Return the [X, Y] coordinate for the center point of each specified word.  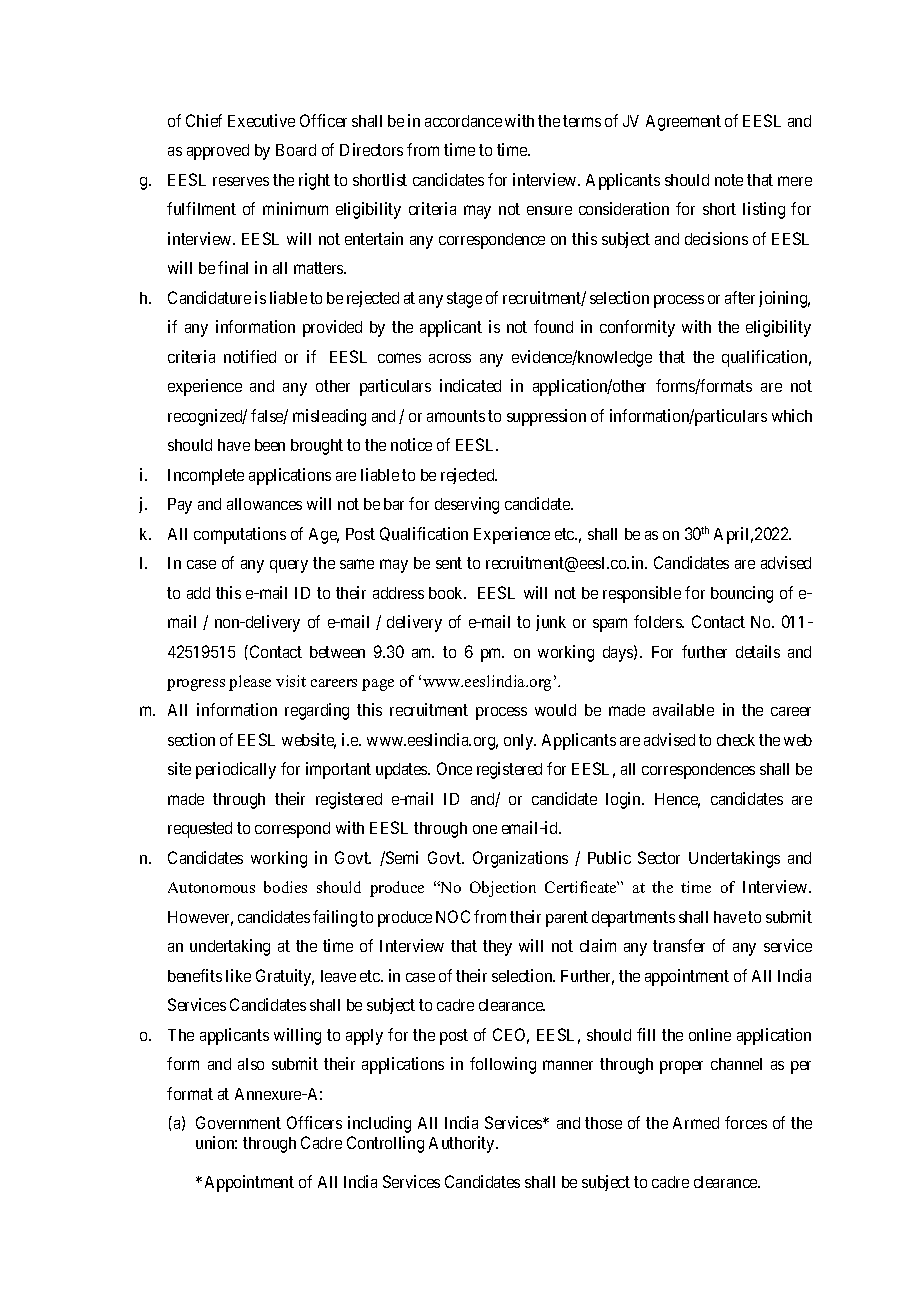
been [270, 445]
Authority [463, 1144]
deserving [467, 505]
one [485, 829]
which [792, 415]
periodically [236, 770]
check [736, 740]
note [729, 180]
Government [238, 1122]
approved [218, 152]
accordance [463, 121]
